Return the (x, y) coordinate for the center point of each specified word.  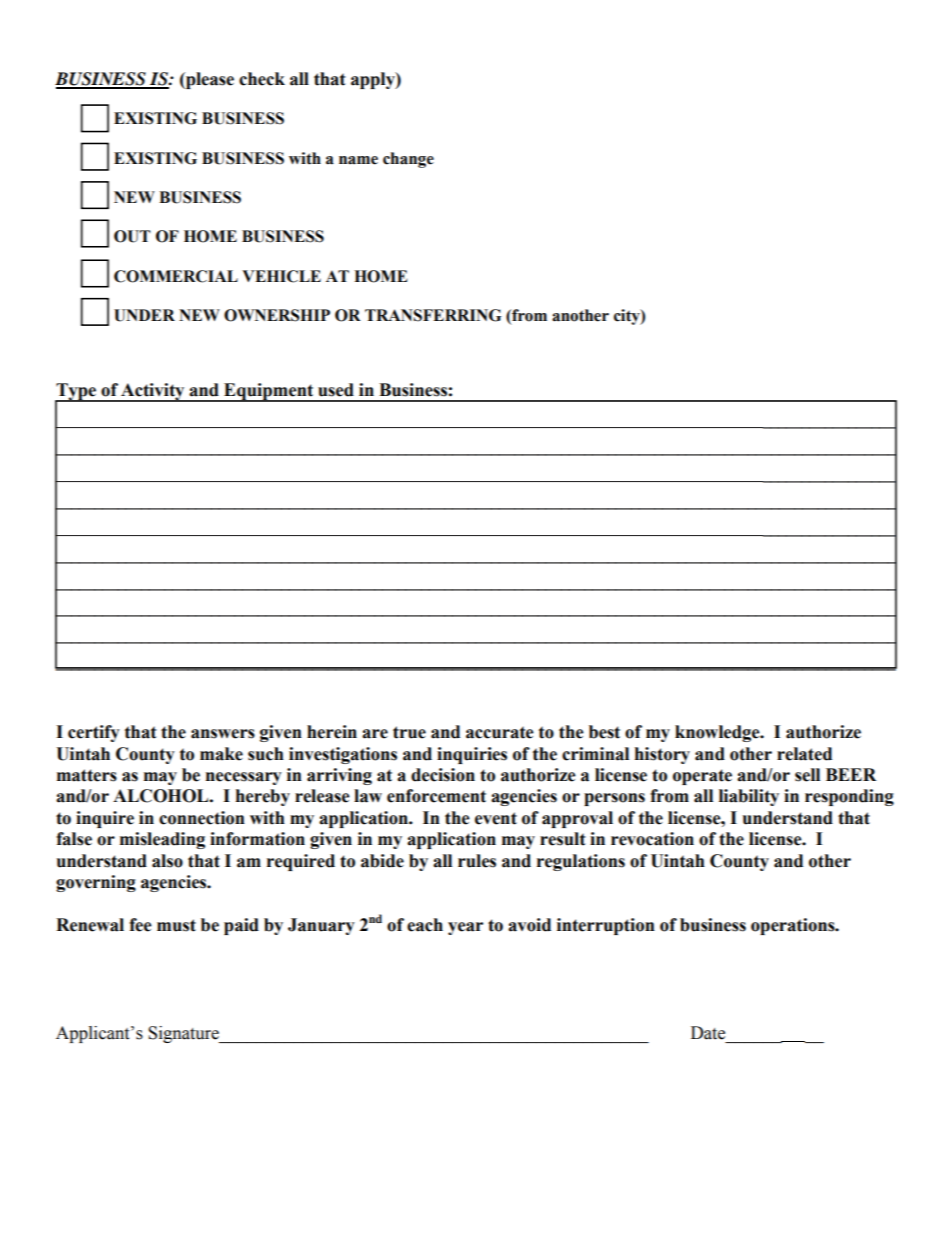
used (336, 390)
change (408, 160)
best (604, 732)
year (465, 928)
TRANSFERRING (433, 315)
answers (223, 734)
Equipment (269, 392)
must (176, 925)
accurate (500, 732)
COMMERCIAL (176, 276)
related (804, 754)
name (358, 160)
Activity (153, 392)
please (209, 80)
